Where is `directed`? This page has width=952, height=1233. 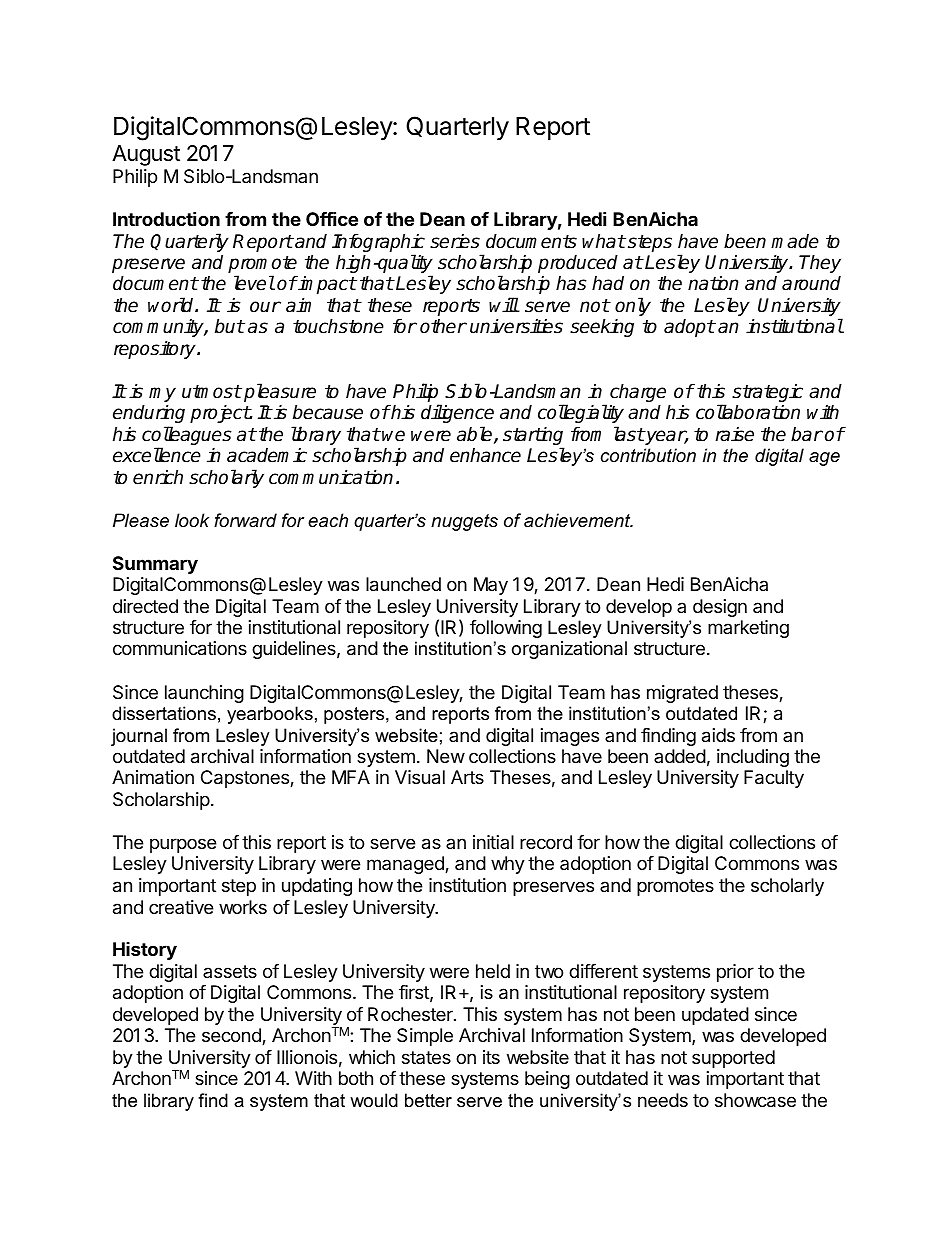 directed is located at coordinates (145, 606).
